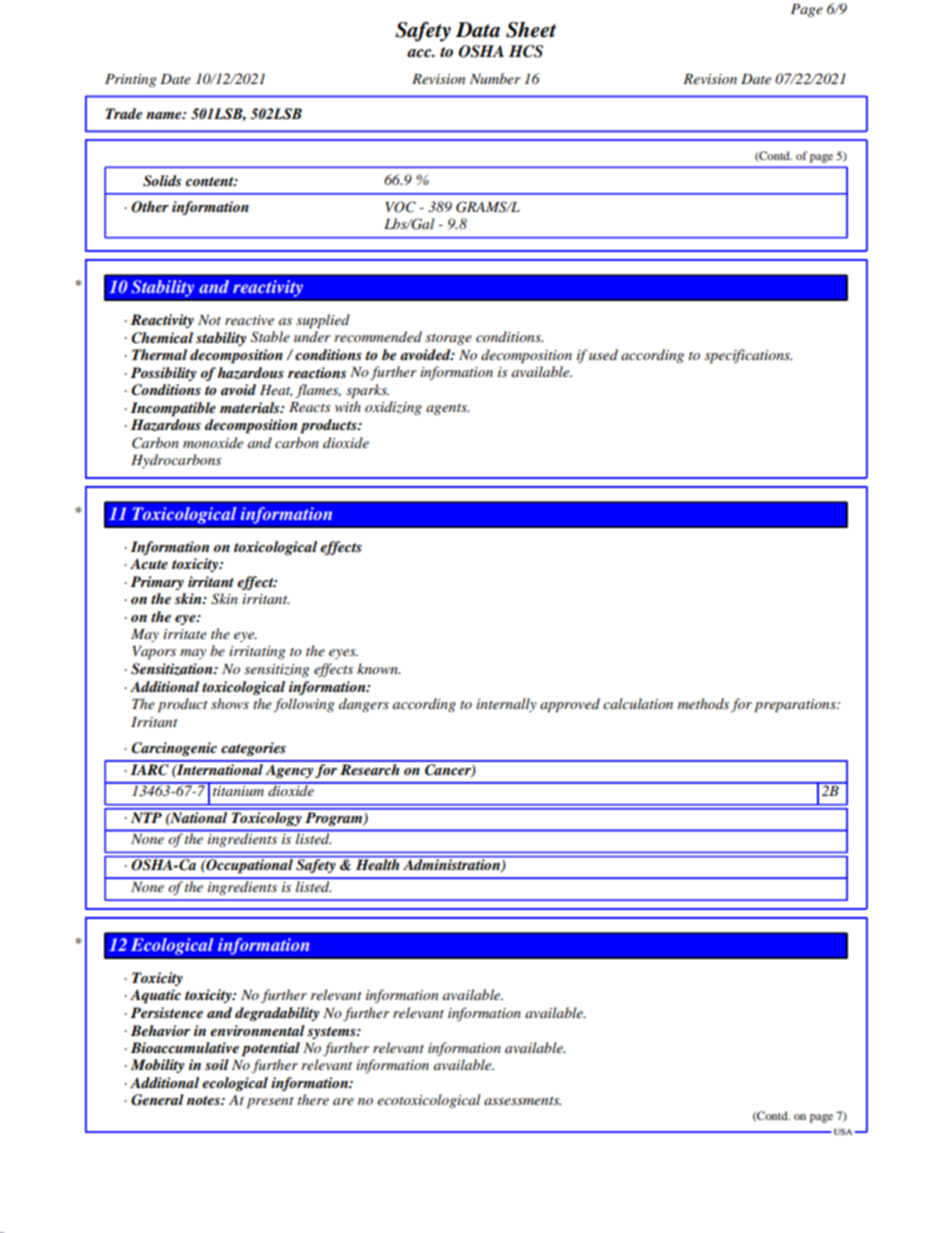 The image size is (952, 1233). I want to click on preparations, so click(796, 706).
